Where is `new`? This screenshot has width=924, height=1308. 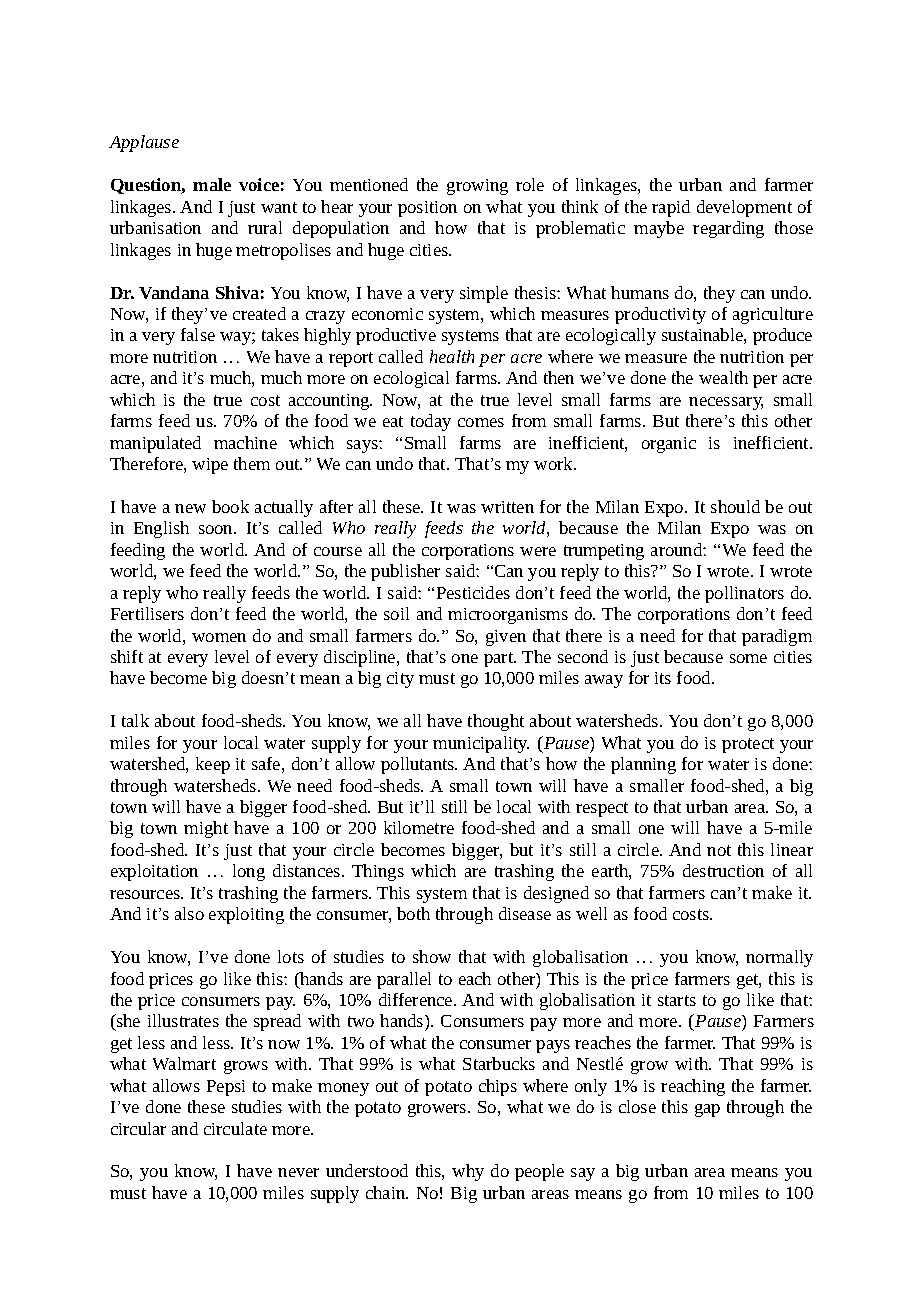
new is located at coordinates (190, 508).
